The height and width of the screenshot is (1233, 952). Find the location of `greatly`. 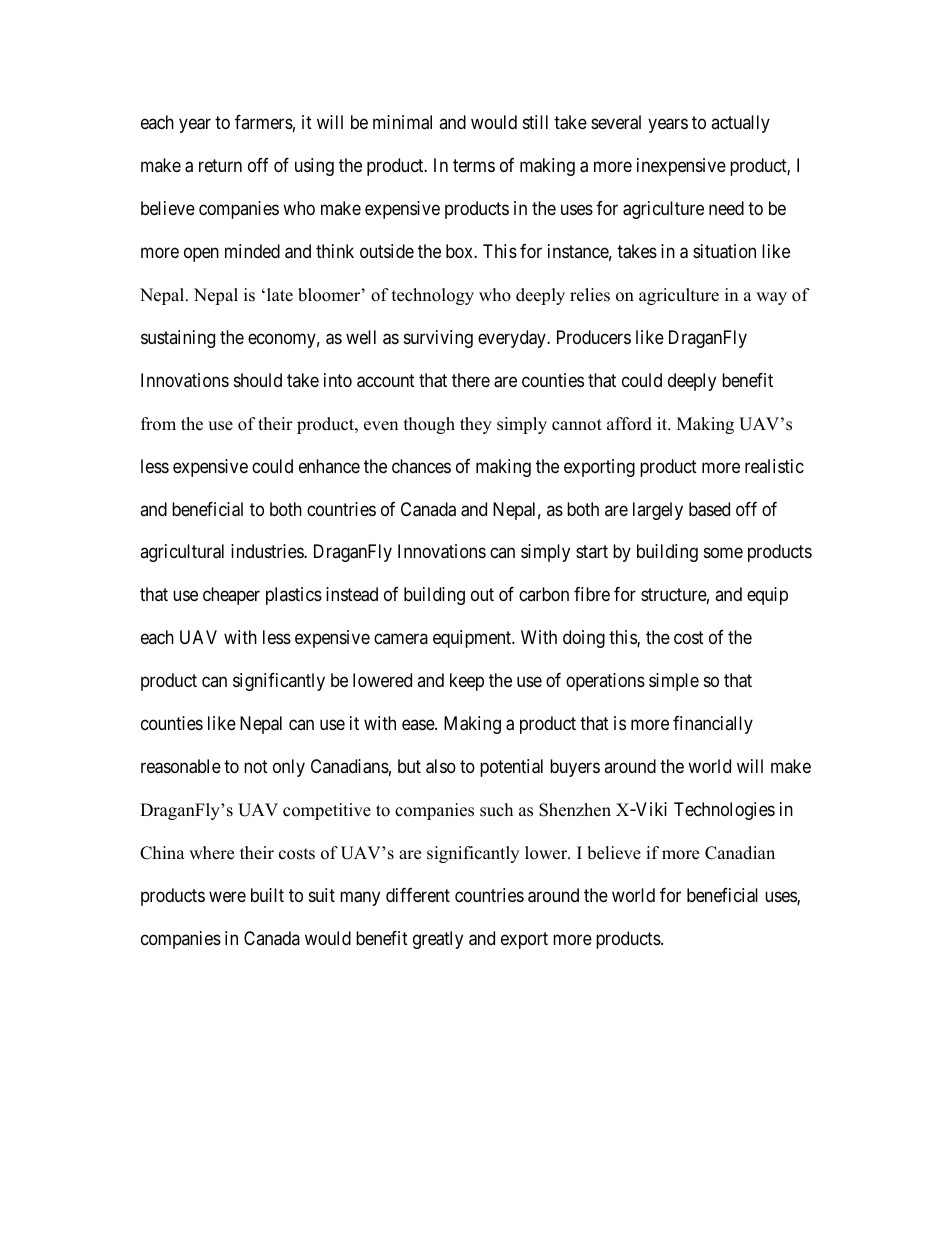

greatly is located at coordinates (438, 940).
